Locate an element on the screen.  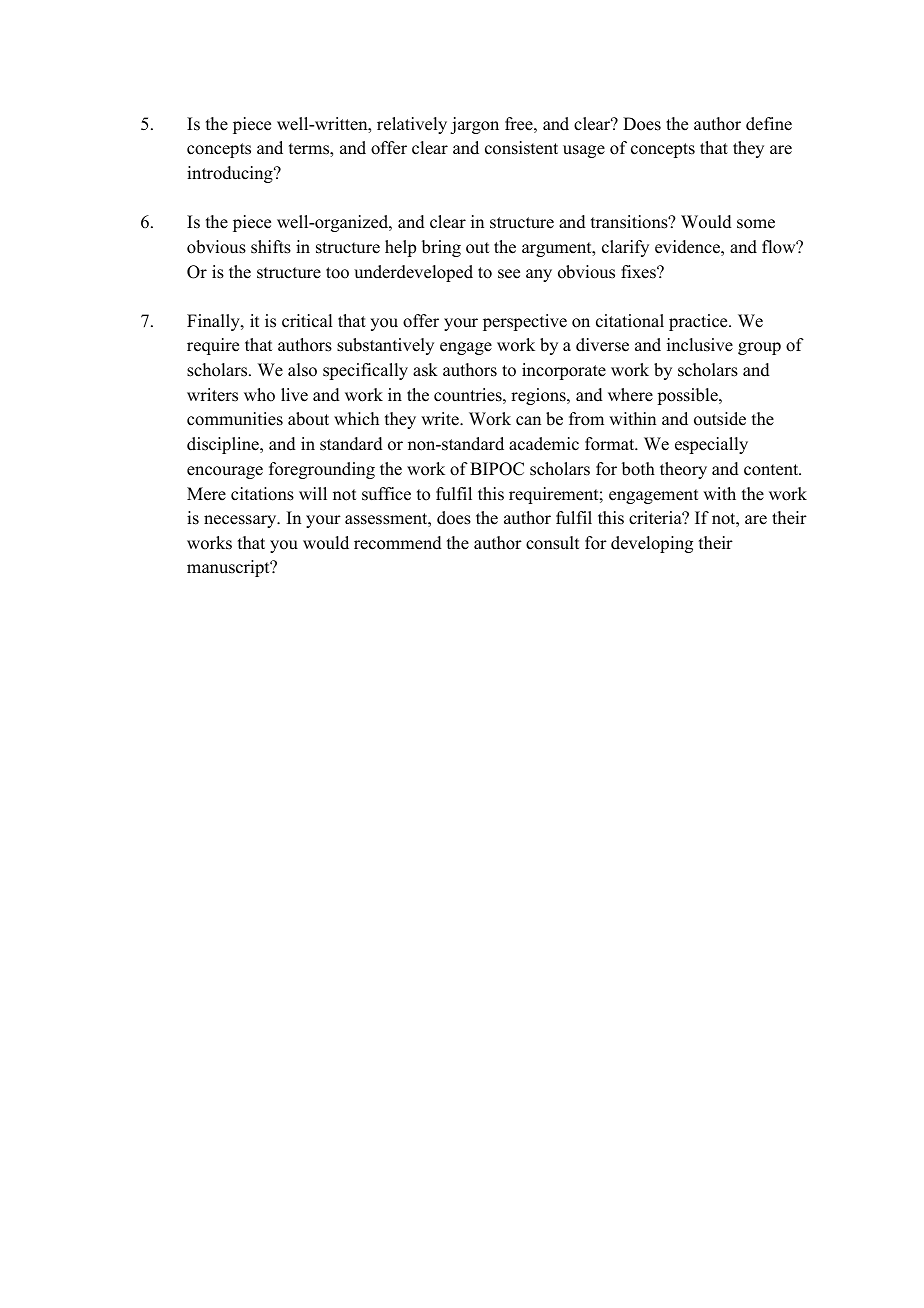
inclusive is located at coordinates (700, 345).
